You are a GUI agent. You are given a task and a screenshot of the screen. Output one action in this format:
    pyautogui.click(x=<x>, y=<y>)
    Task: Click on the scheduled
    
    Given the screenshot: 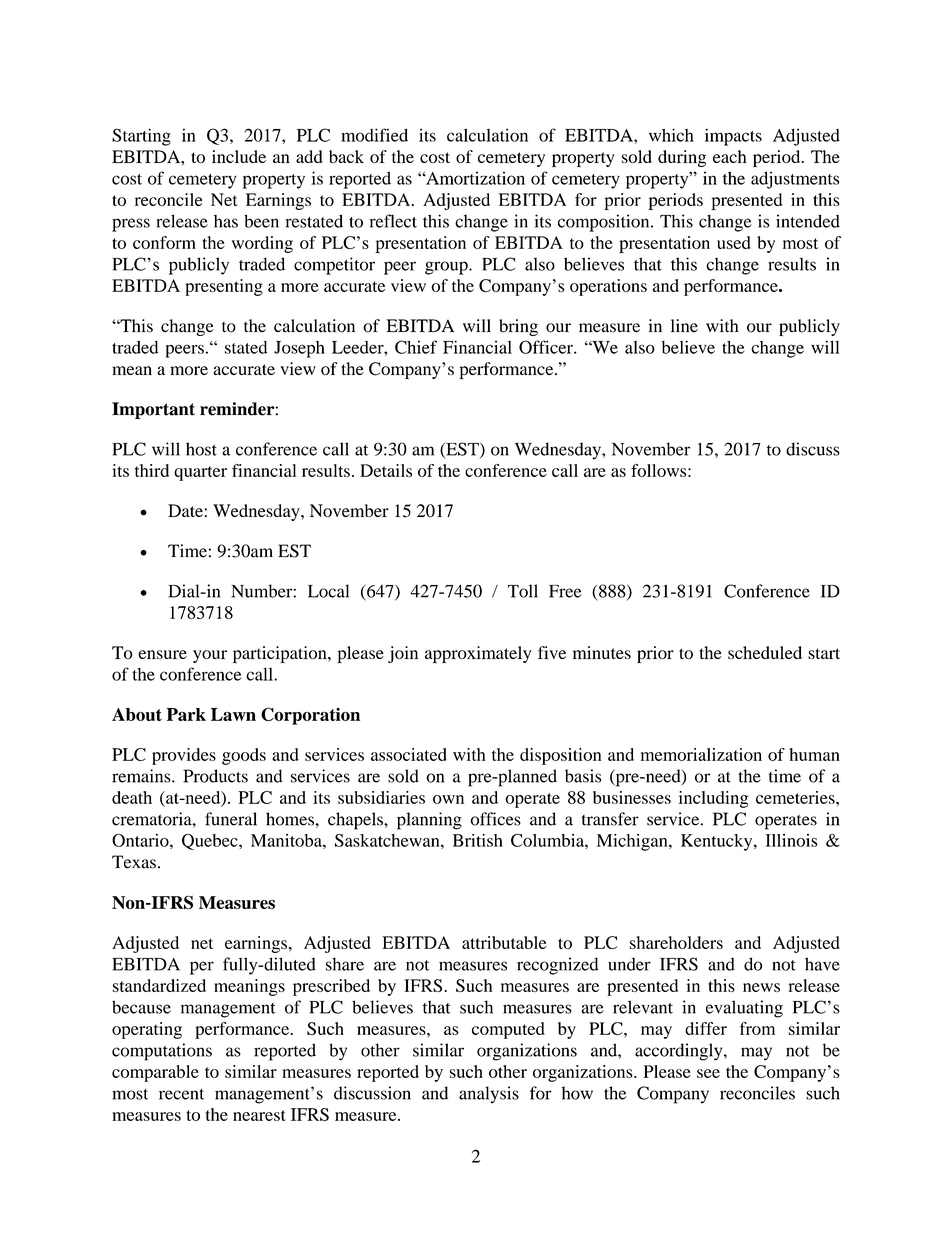 What is the action you would take?
    pyautogui.click(x=765, y=652)
